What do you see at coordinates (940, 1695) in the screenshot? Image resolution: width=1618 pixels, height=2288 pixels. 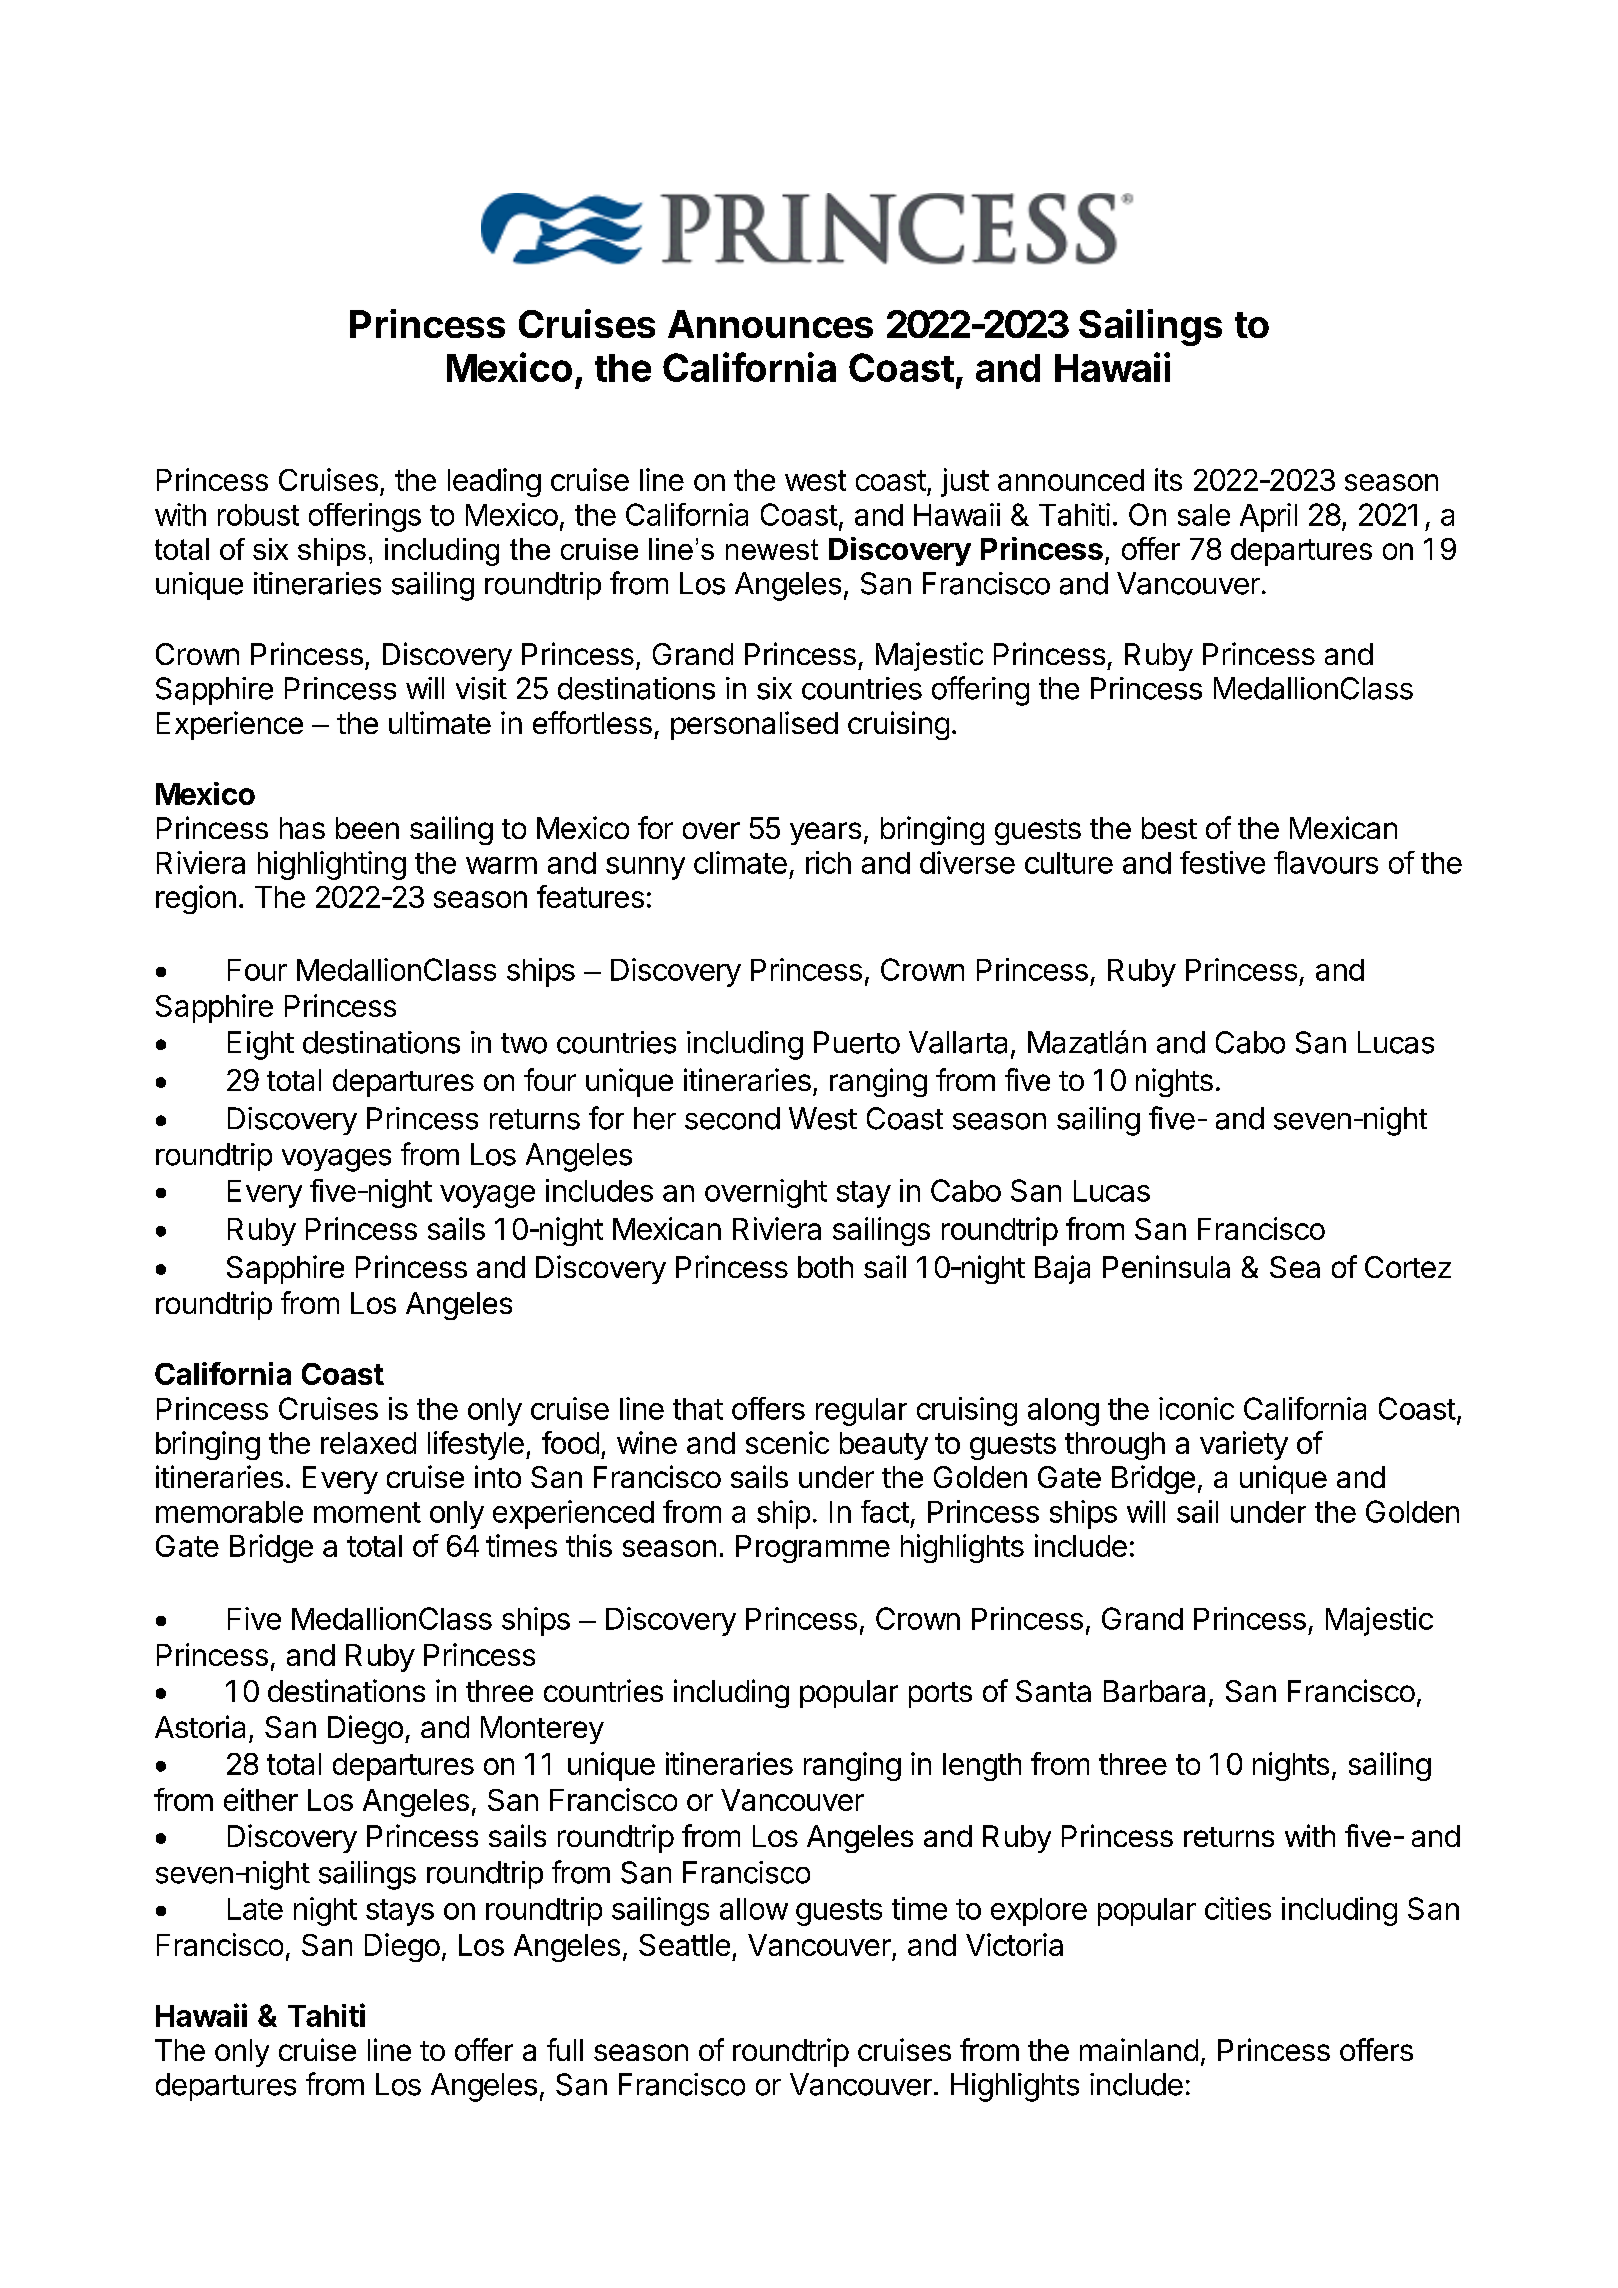 I see `ports` at bounding box center [940, 1695].
